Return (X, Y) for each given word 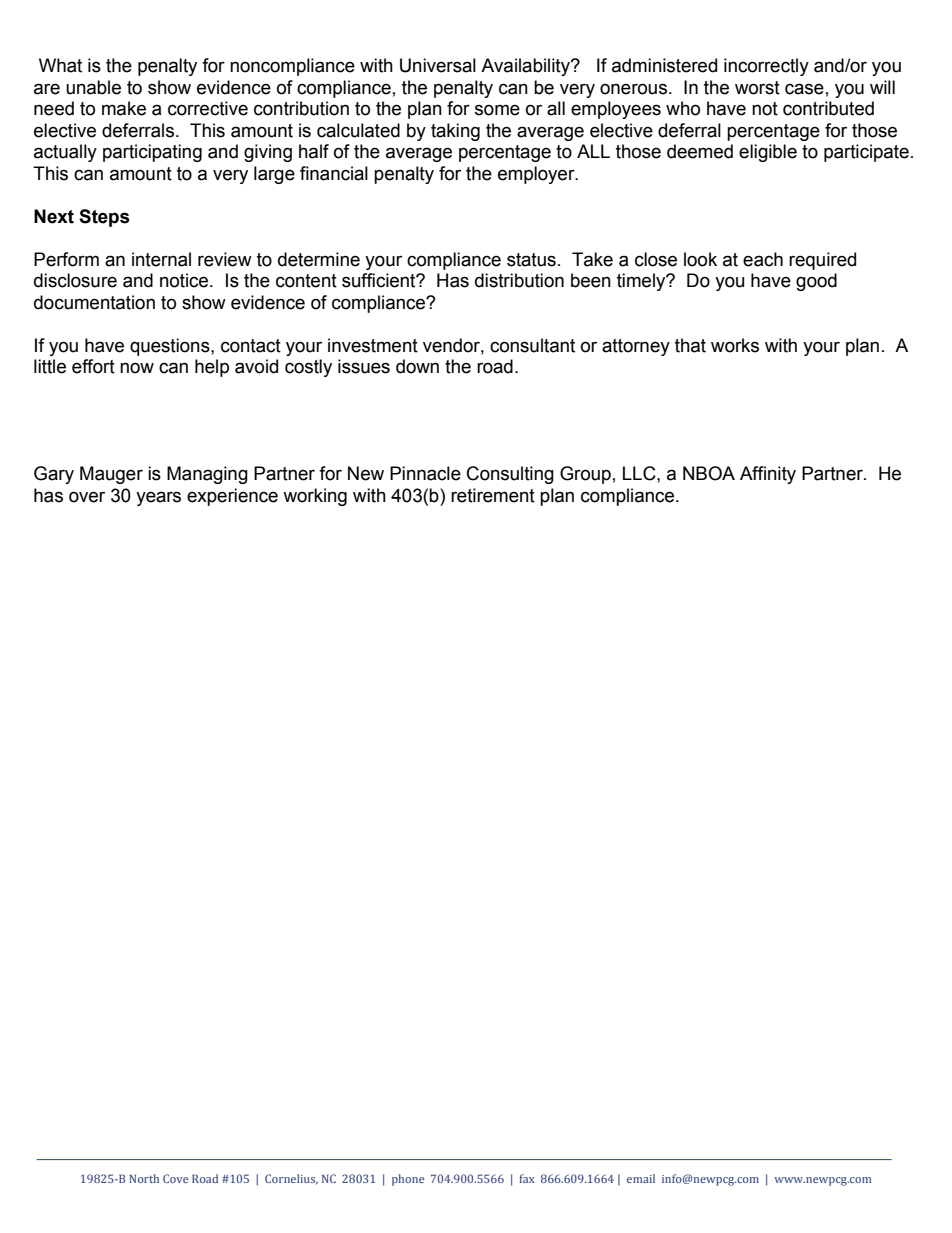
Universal (438, 65)
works (735, 345)
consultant (532, 345)
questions (171, 347)
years (158, 498)
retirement (493, 495)
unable (93, 87)
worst (757, 88)
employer (537, 175)
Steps (104, 218)
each (763, 259)
